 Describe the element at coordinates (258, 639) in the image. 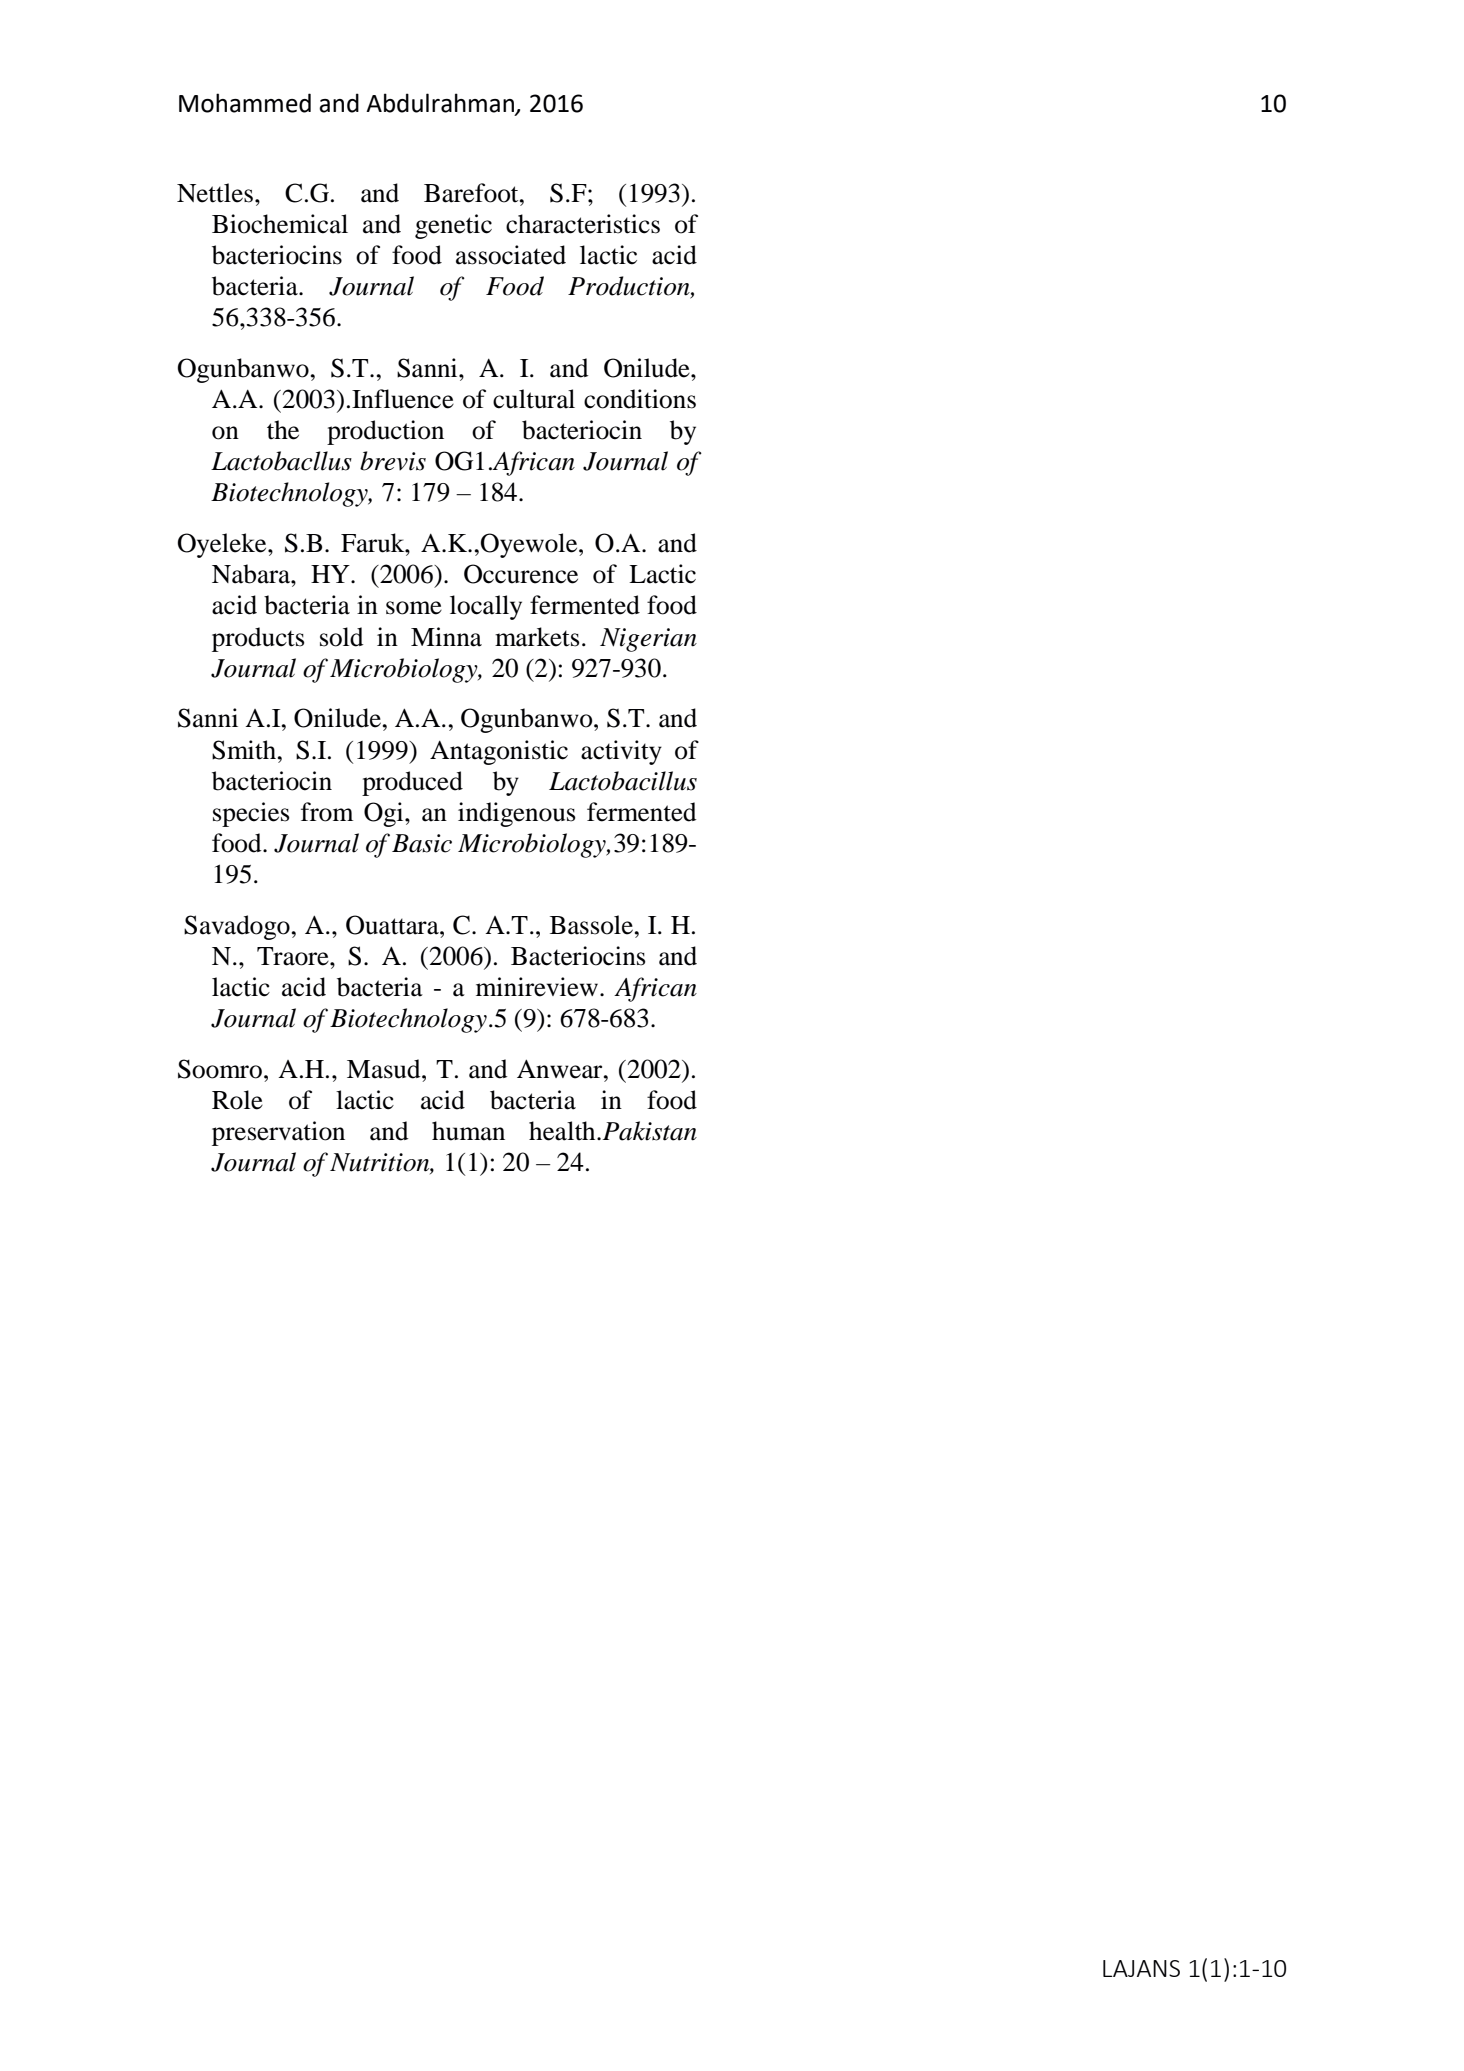

I see `products` at that location.
